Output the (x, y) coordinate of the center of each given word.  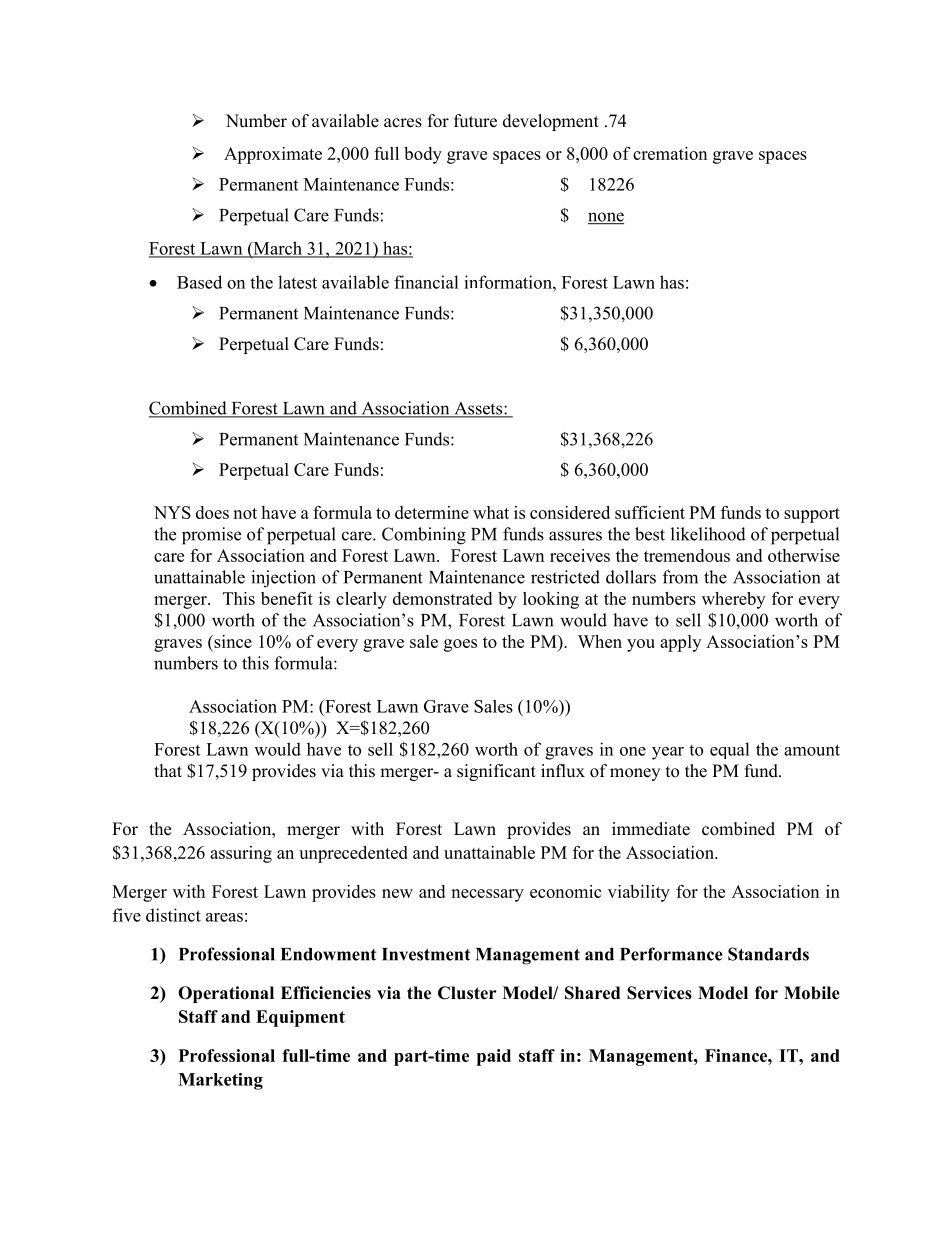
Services (659, 993)
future (475, 121)
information (509, 282)
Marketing (220, 1081)
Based (199, 282)
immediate (651, 829)
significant (496, 772)
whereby (733, 600)
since (232, 641)
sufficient (650, 512)
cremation (670, 153)
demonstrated (442, 598)
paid (494, 1057)
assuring (241, 854)
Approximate (273, 155)
